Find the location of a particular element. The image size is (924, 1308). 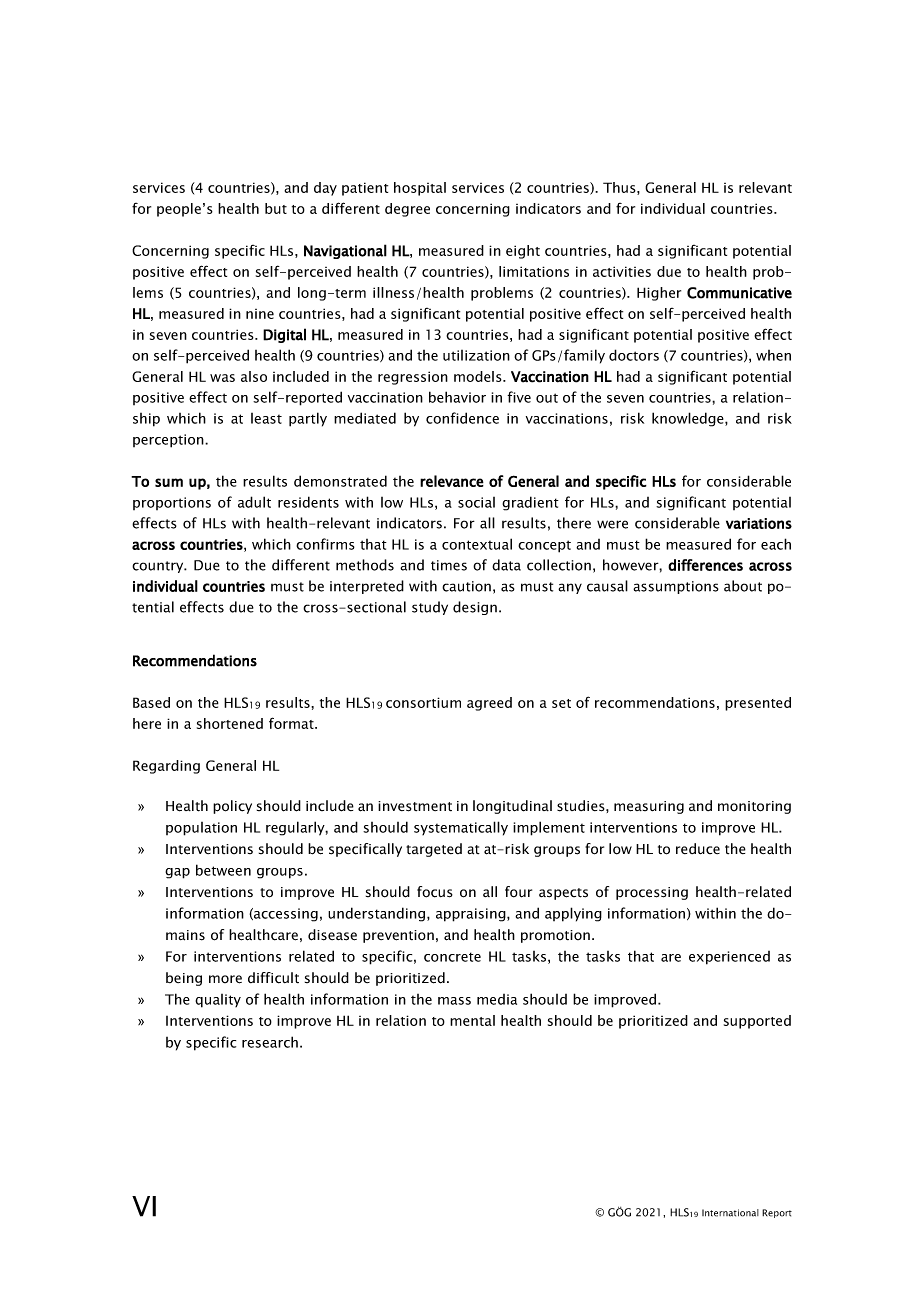

Communicative is located at coordinates (739, 293).
